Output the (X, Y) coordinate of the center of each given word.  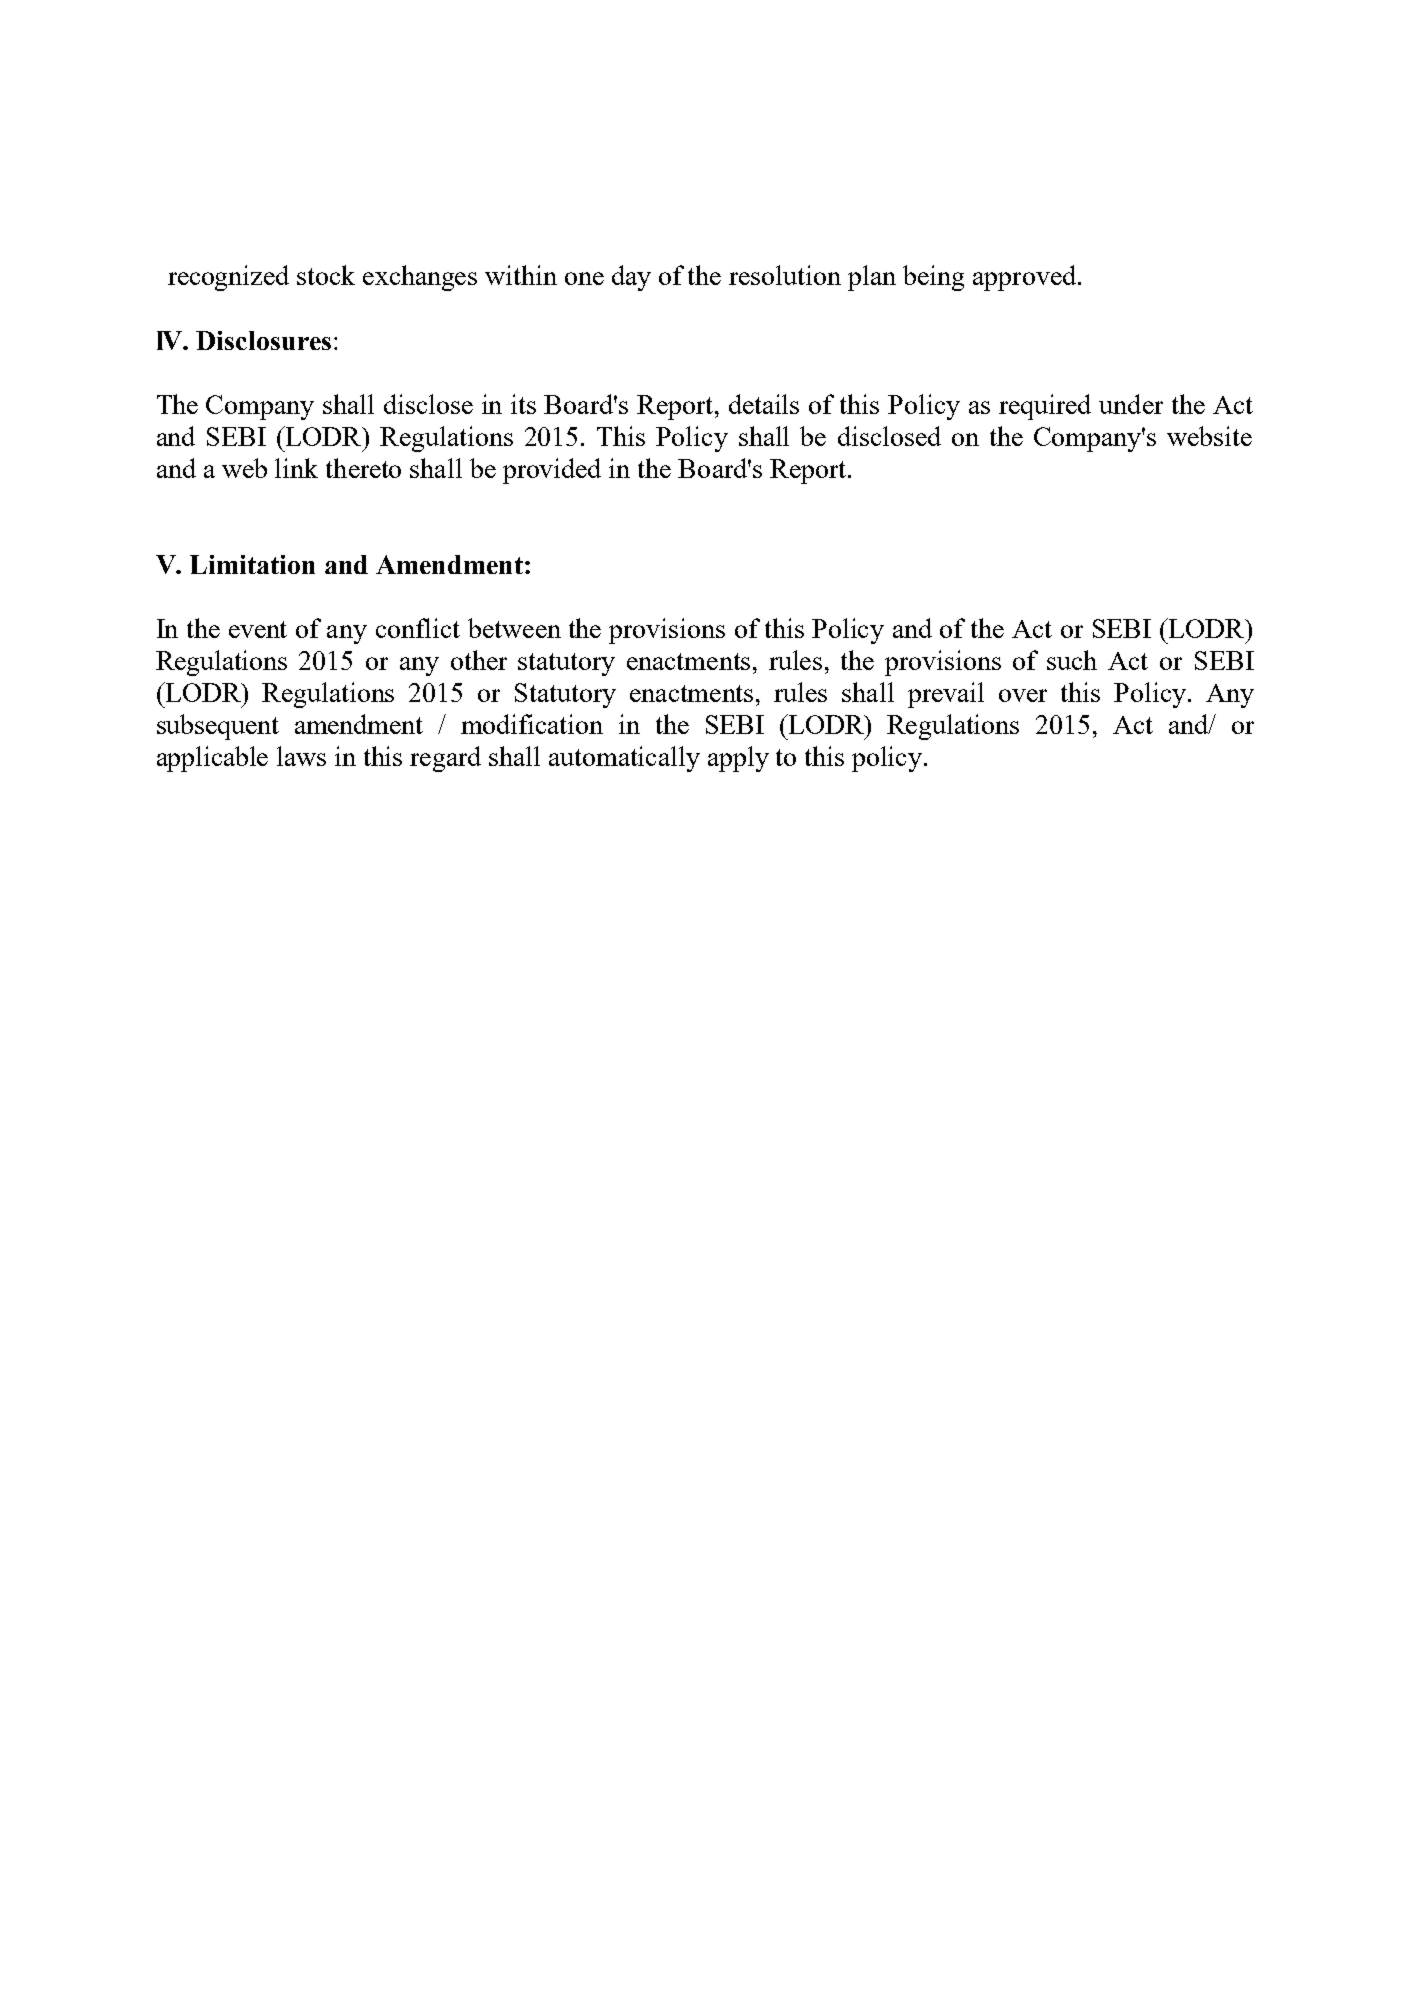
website (1209, 436)
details (764, 404)
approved (1024, 278)
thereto (363, 468)
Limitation (252, 564)
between (514, 628)
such (1072, 660)
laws (301, 756)
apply (738, 759)
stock (326, 275)
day (631, 278)
